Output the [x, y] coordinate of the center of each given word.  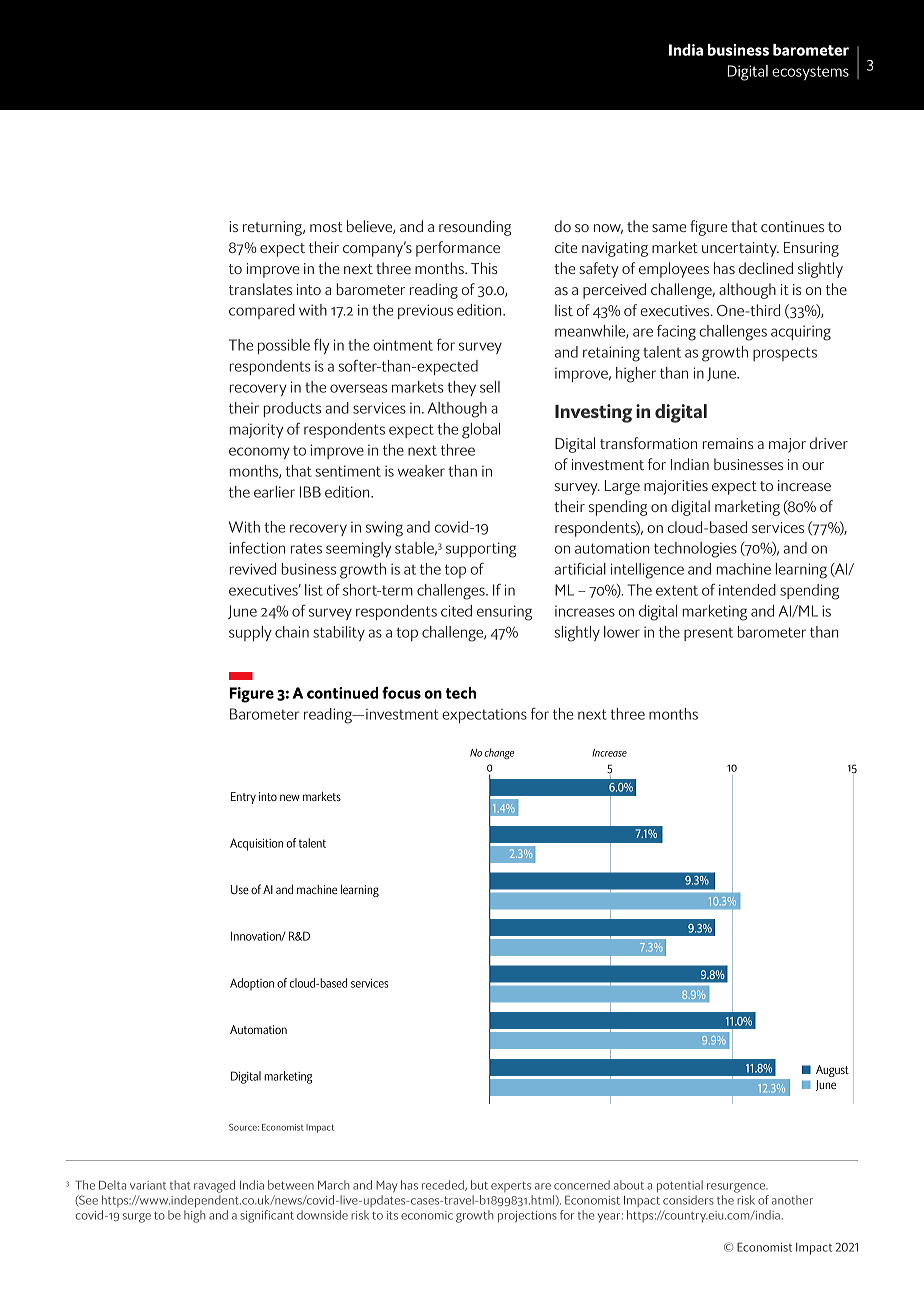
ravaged [214, 1186]
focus [401, 692]
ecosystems [810, 73]
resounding [475, 228]
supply [250, 633]
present [708, 634]
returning [273, 228]
